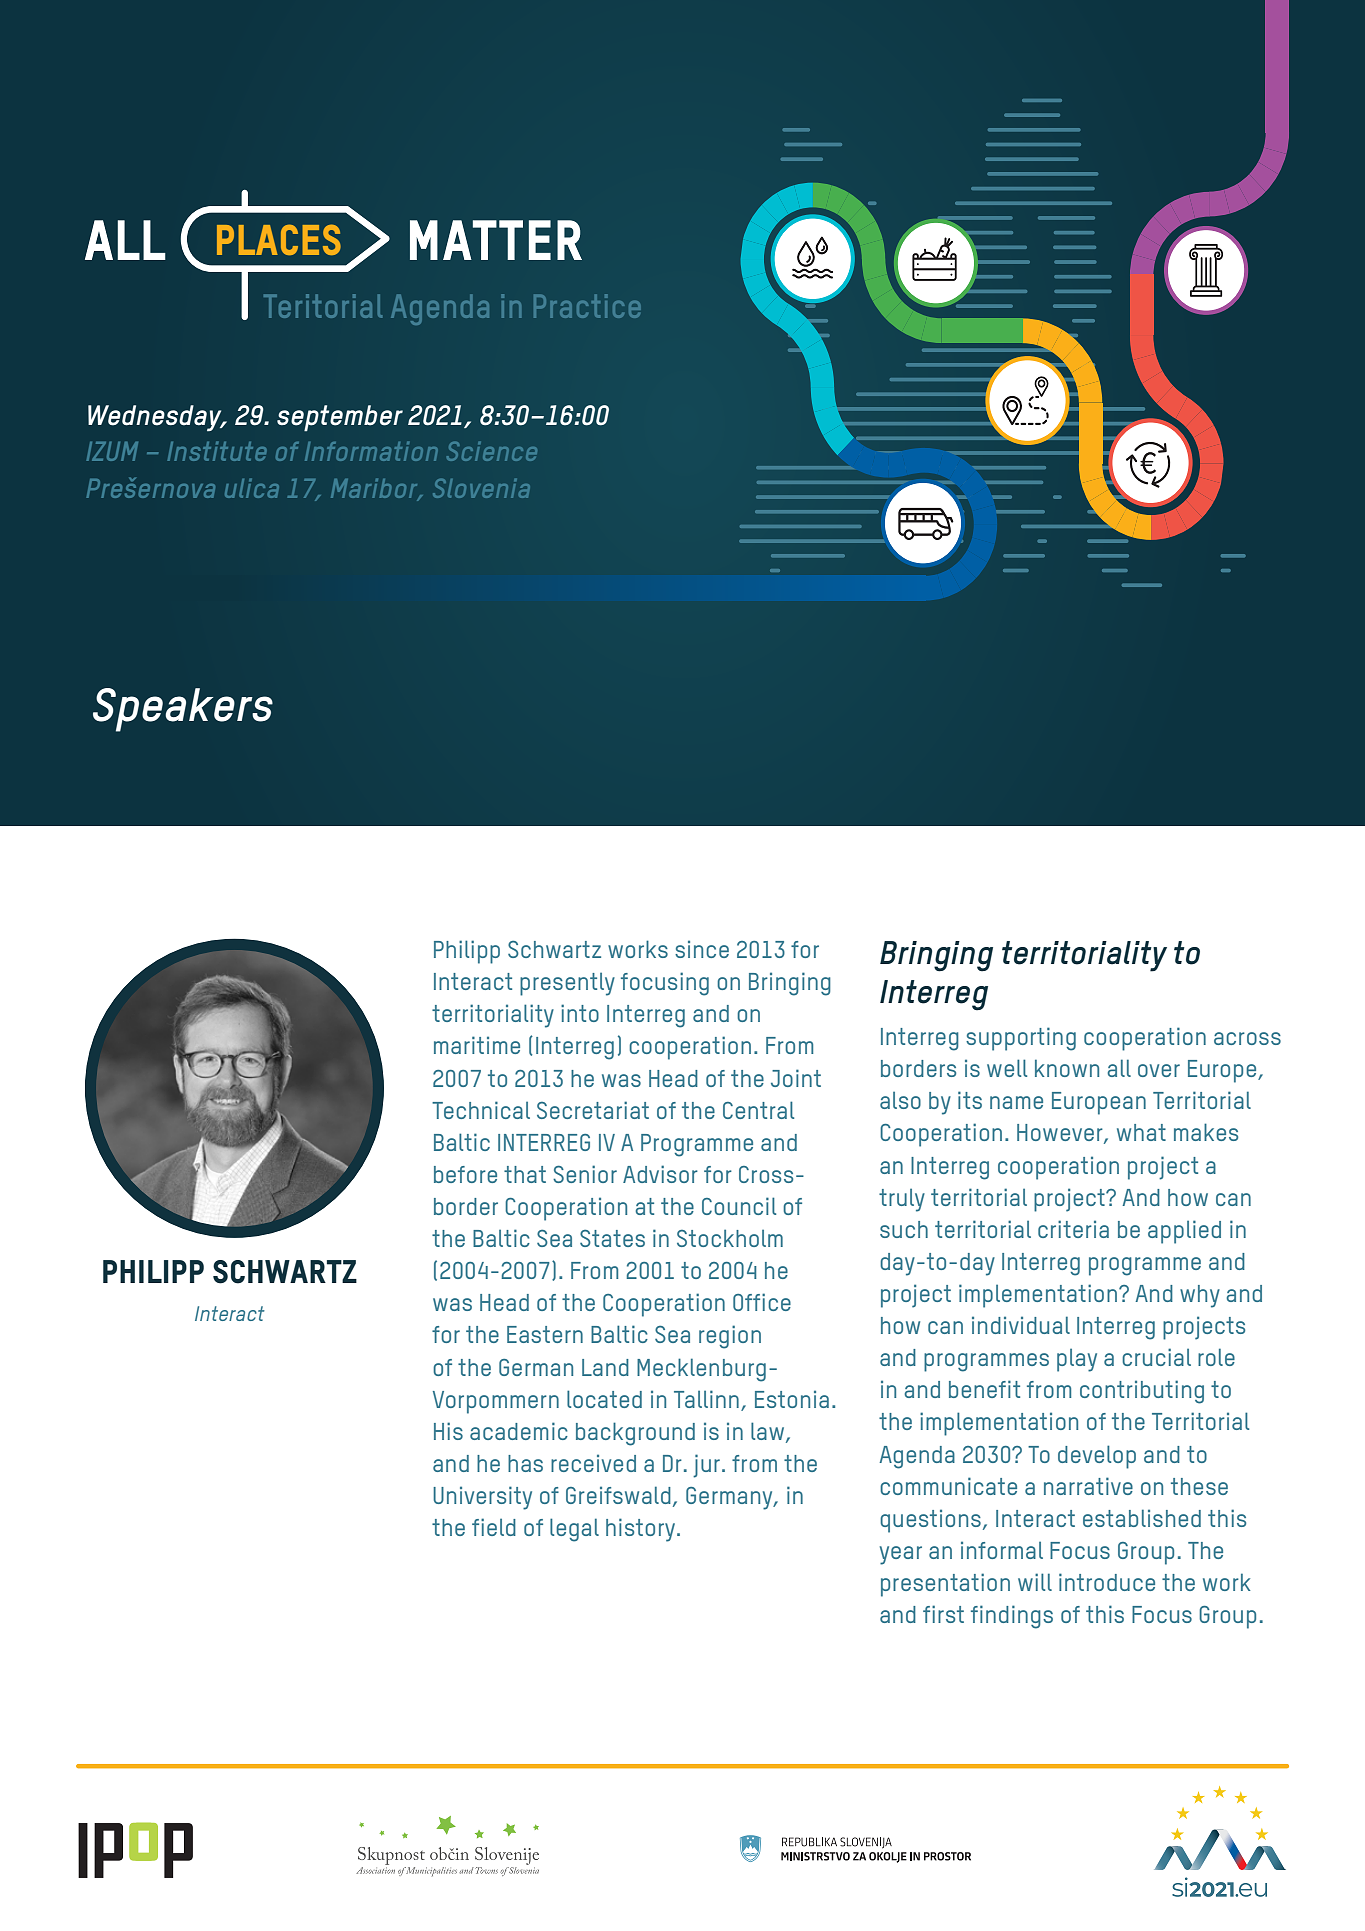  What do you see at coordinates (1021, 1039) in the screenshot?
I see `supporting` at bounding box center [1021, 1039].
